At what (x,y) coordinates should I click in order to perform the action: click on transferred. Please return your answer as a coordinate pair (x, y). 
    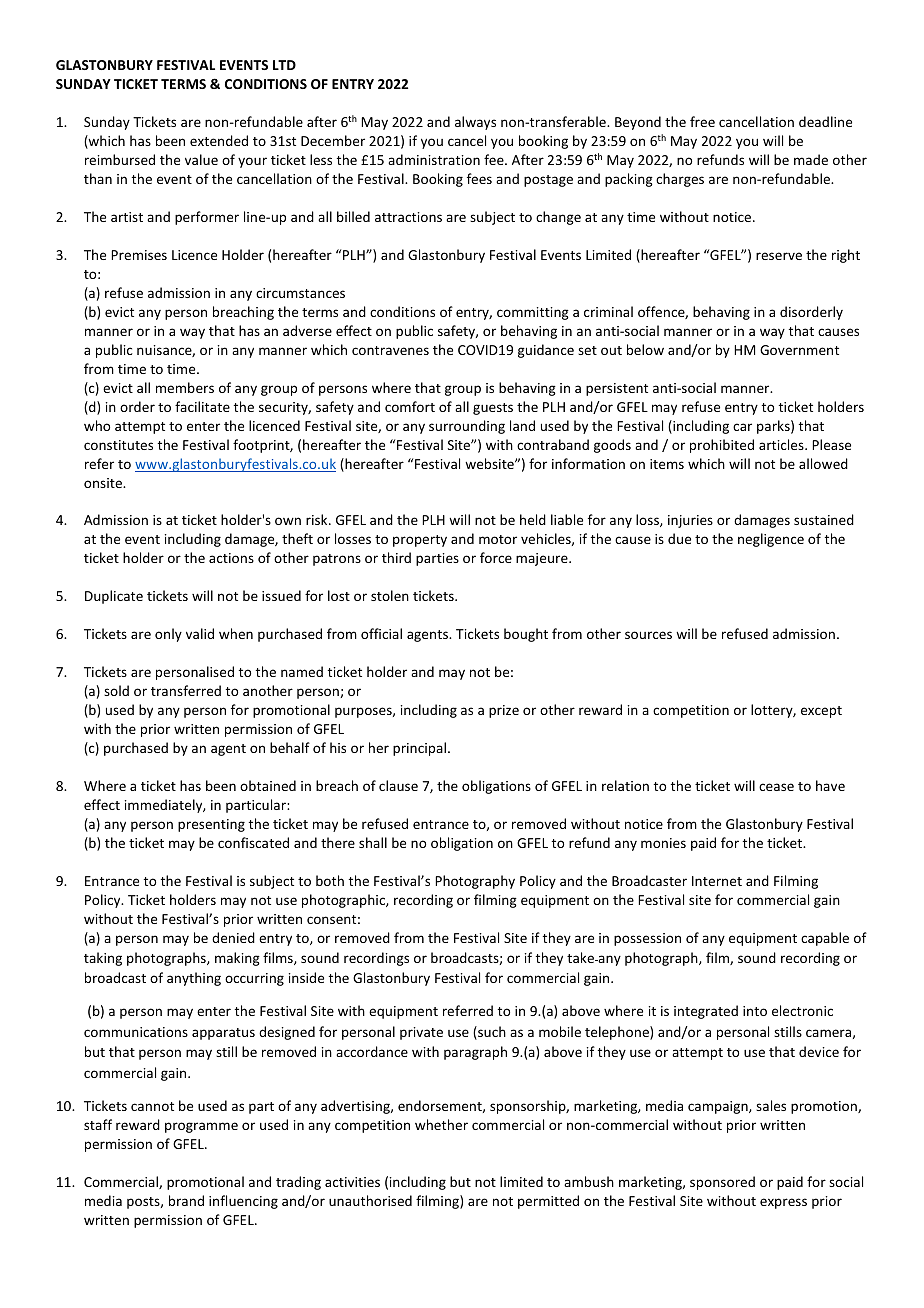
    Looking at the image, I should click on (186, 690).
